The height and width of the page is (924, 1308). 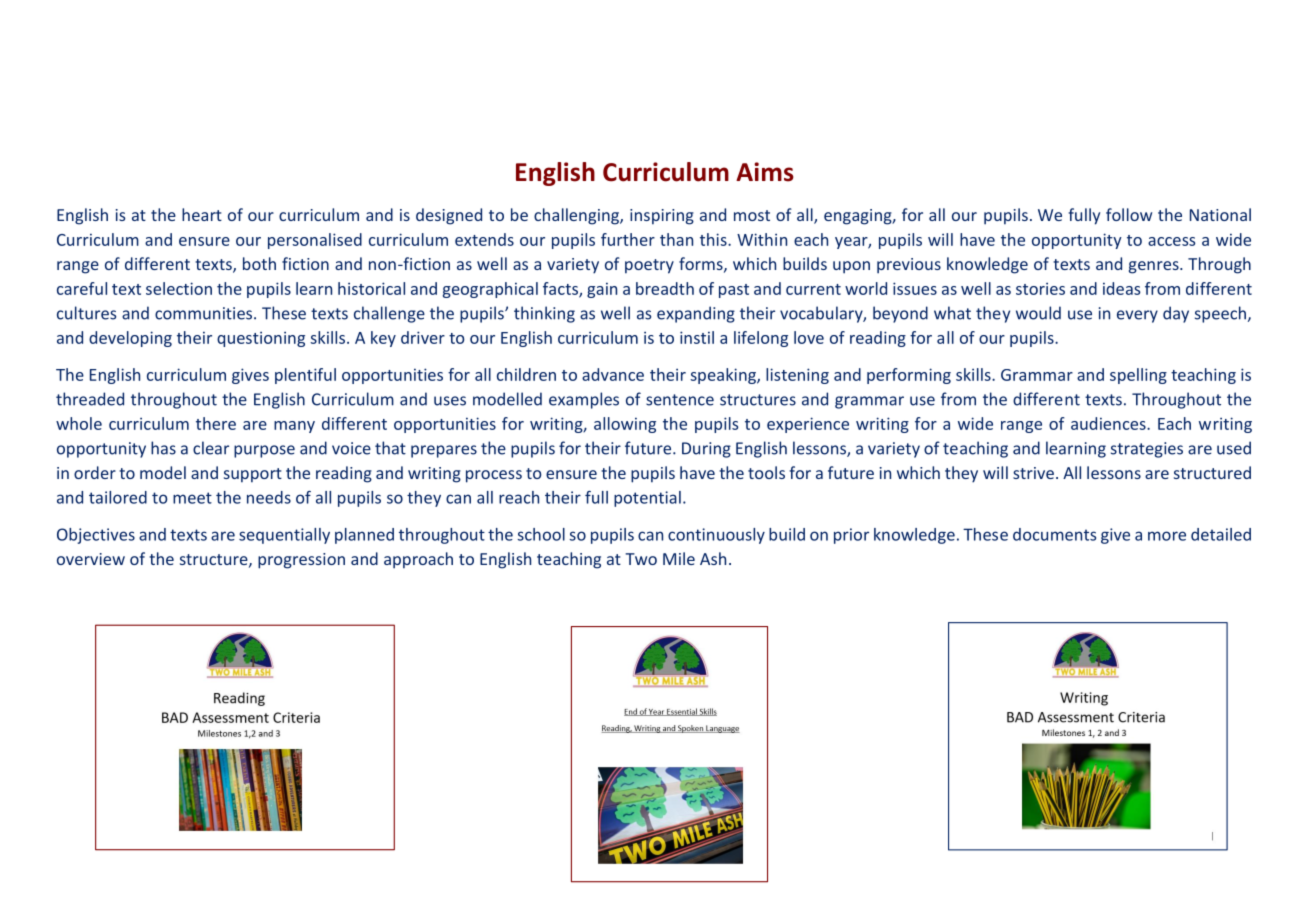 I want to click on follow, so click(x=1129, y=214).
